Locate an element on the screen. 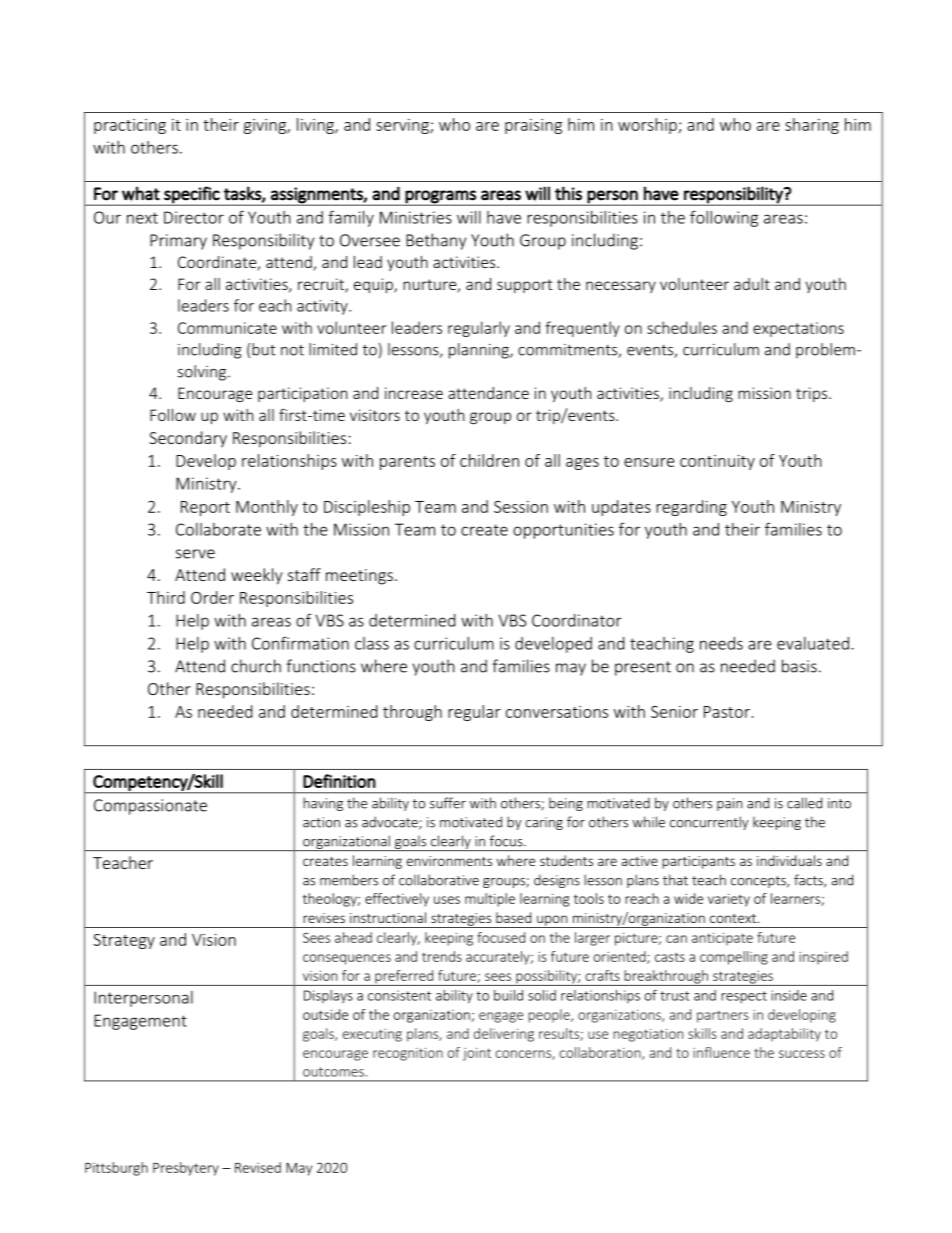 The height and width of the screenshot is (1233, 952). programs is located at coordinates (441, 197).
